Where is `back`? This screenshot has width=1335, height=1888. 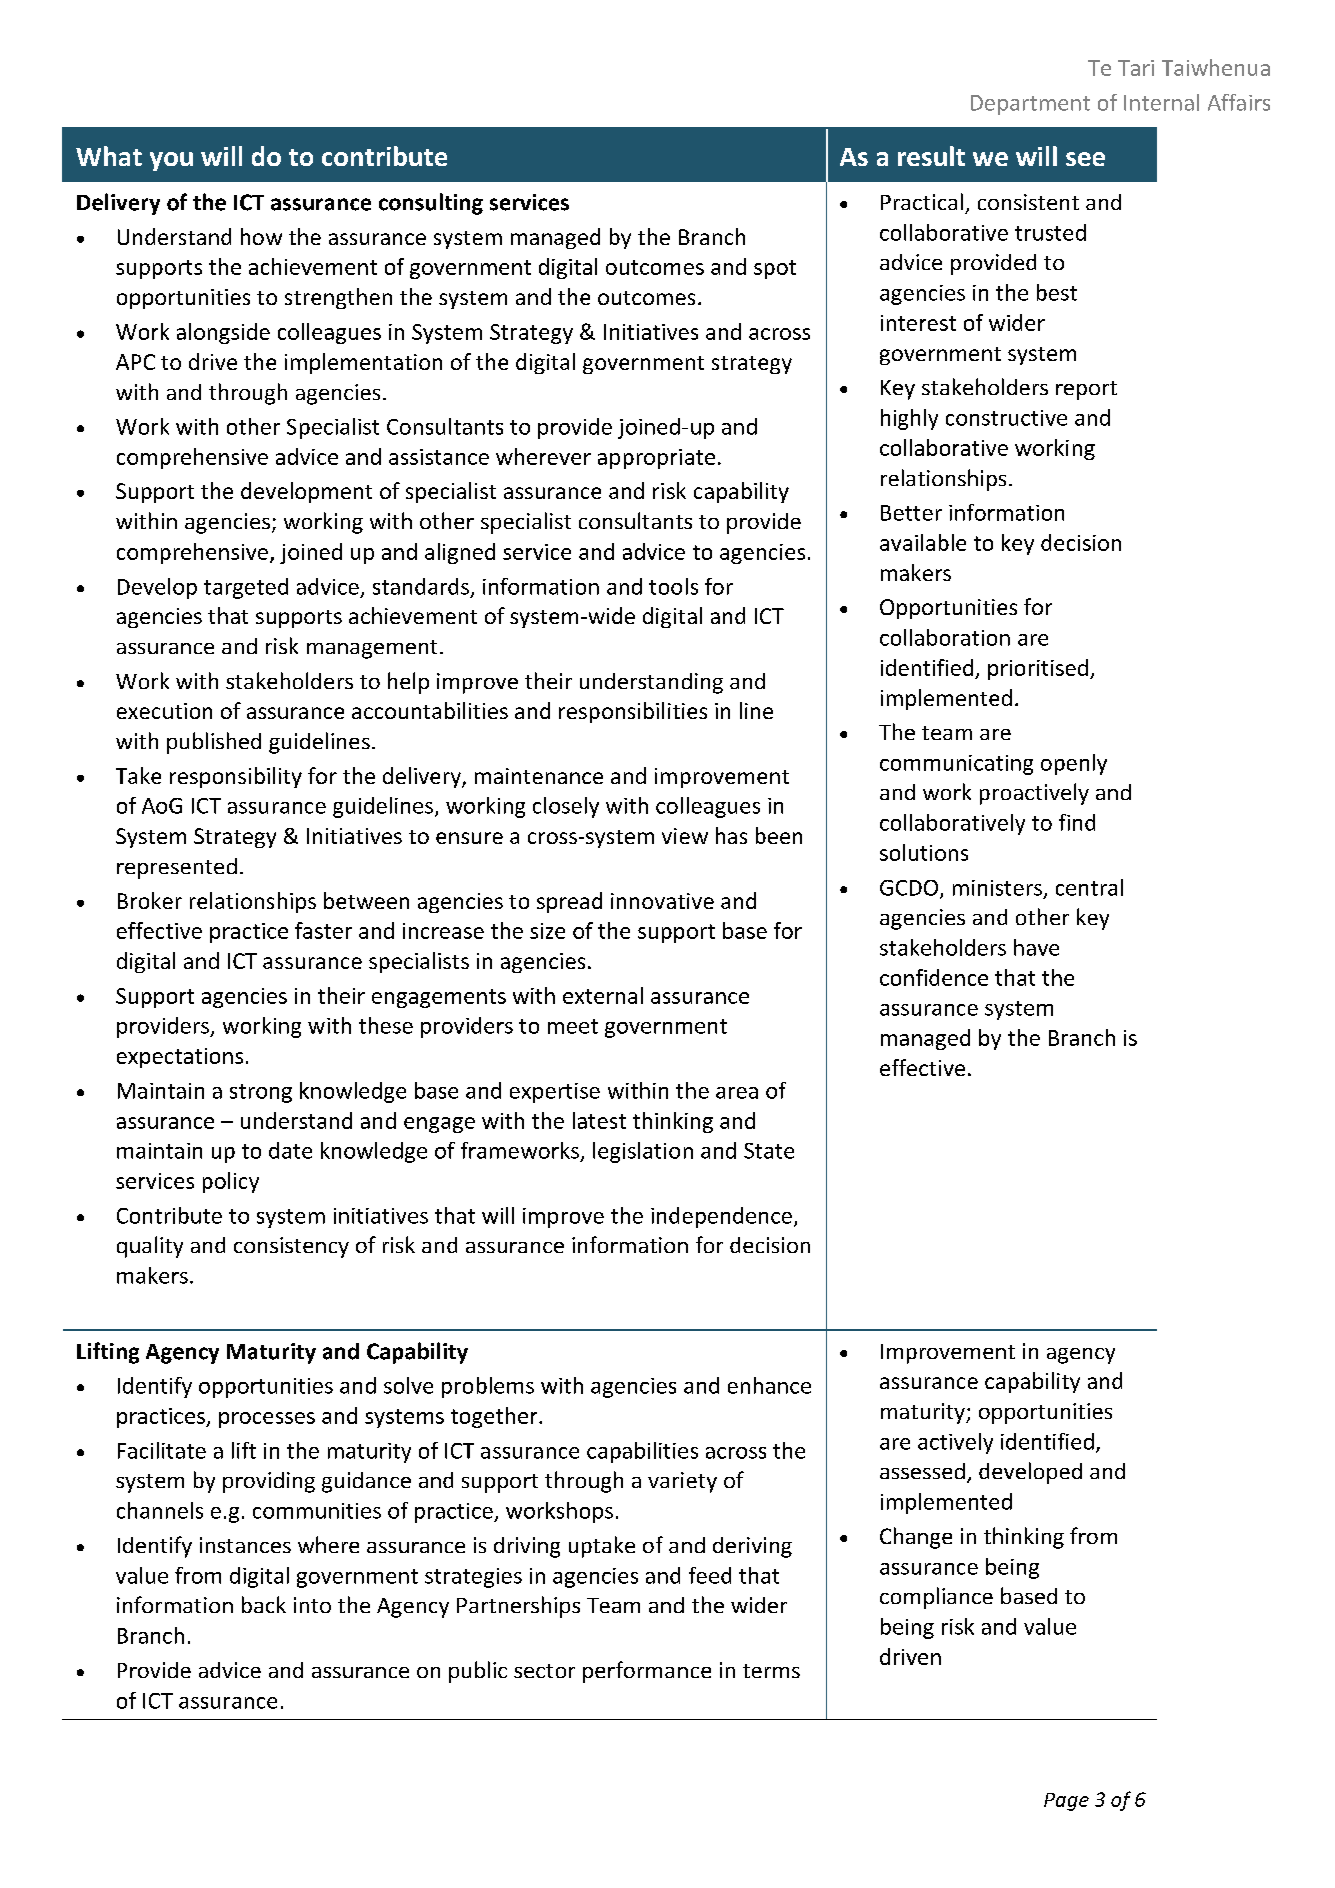 back is located at coordinates (264, 1604).
